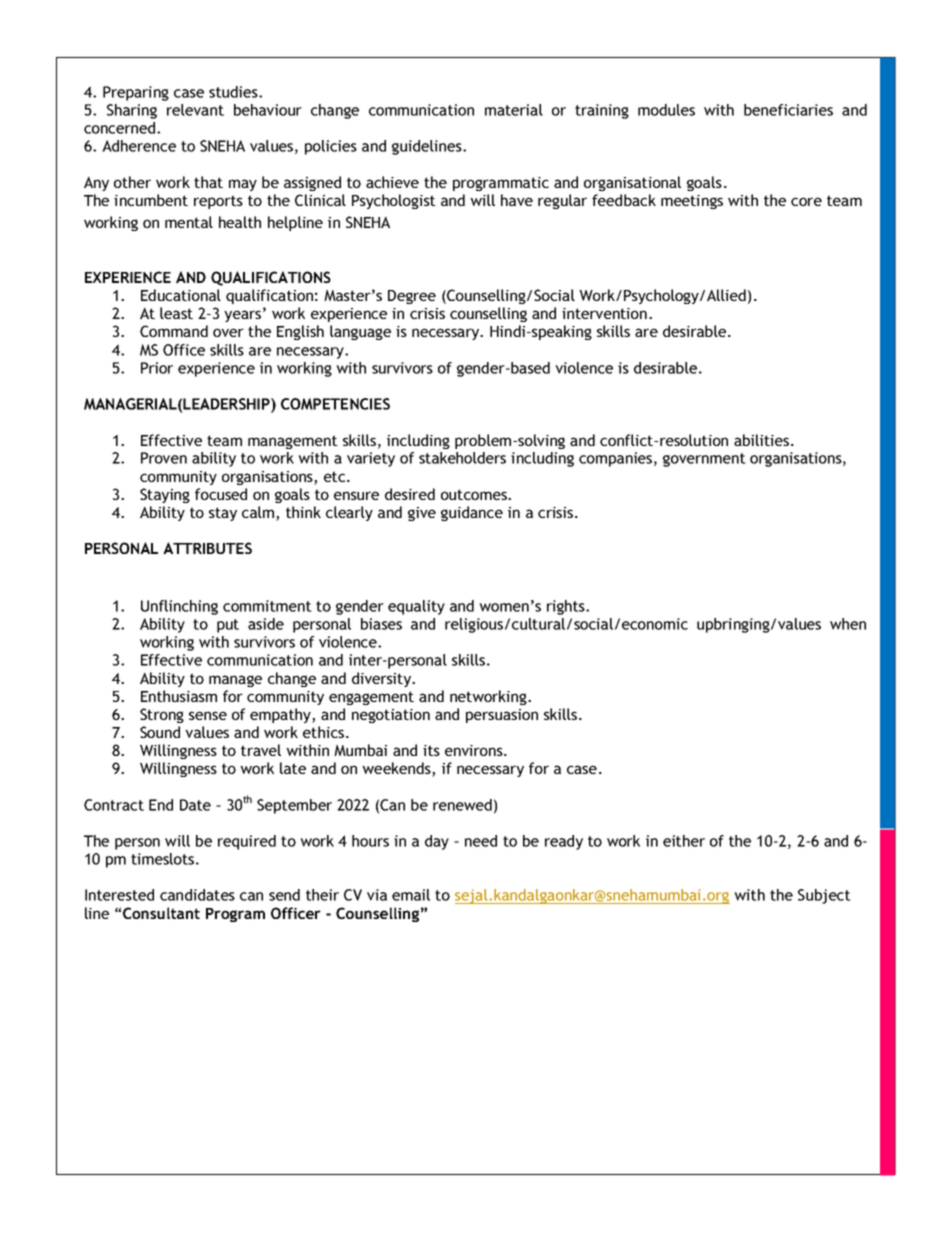  I want to click on abilities, so click(763, 440).
